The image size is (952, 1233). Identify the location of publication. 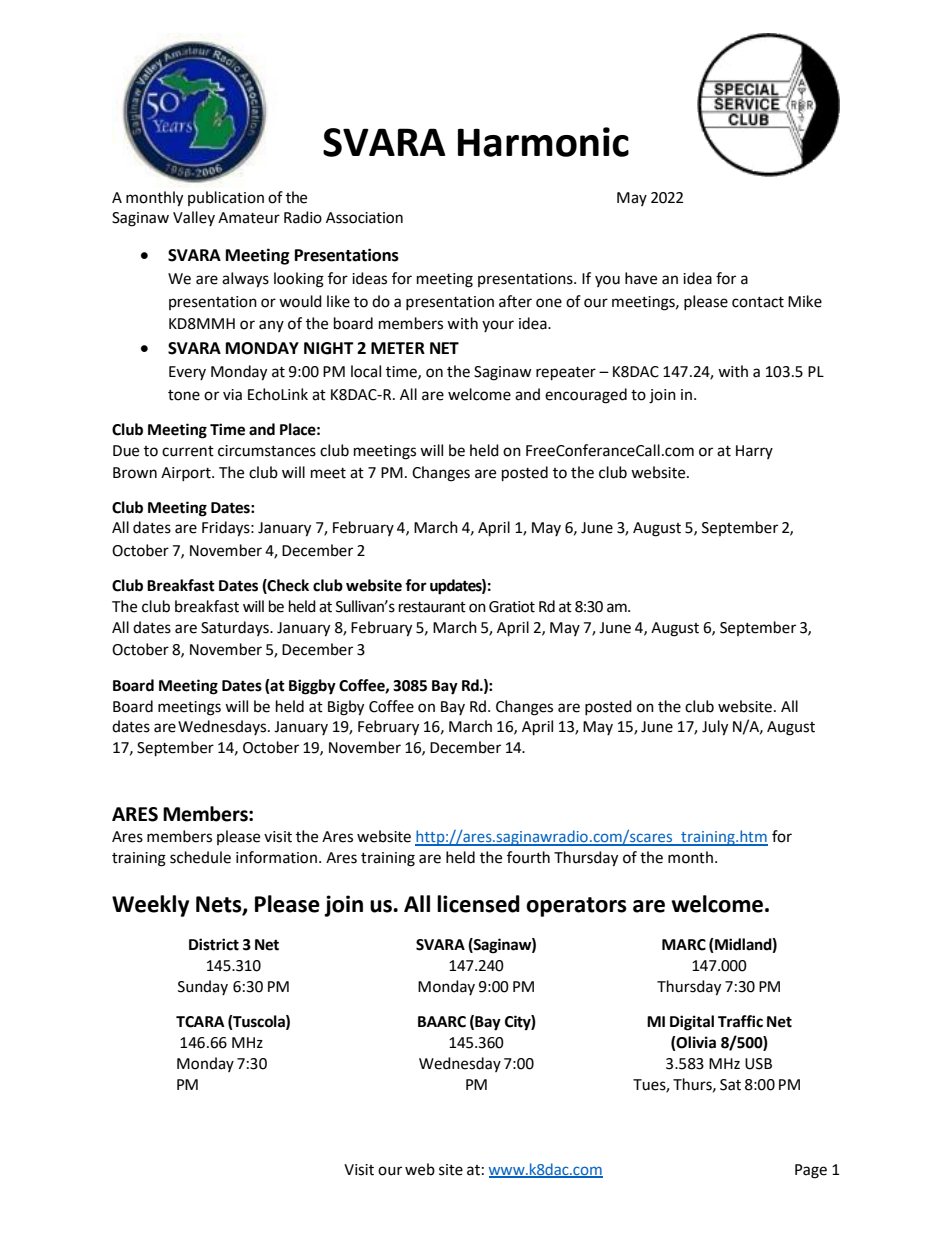
(226, 198).
